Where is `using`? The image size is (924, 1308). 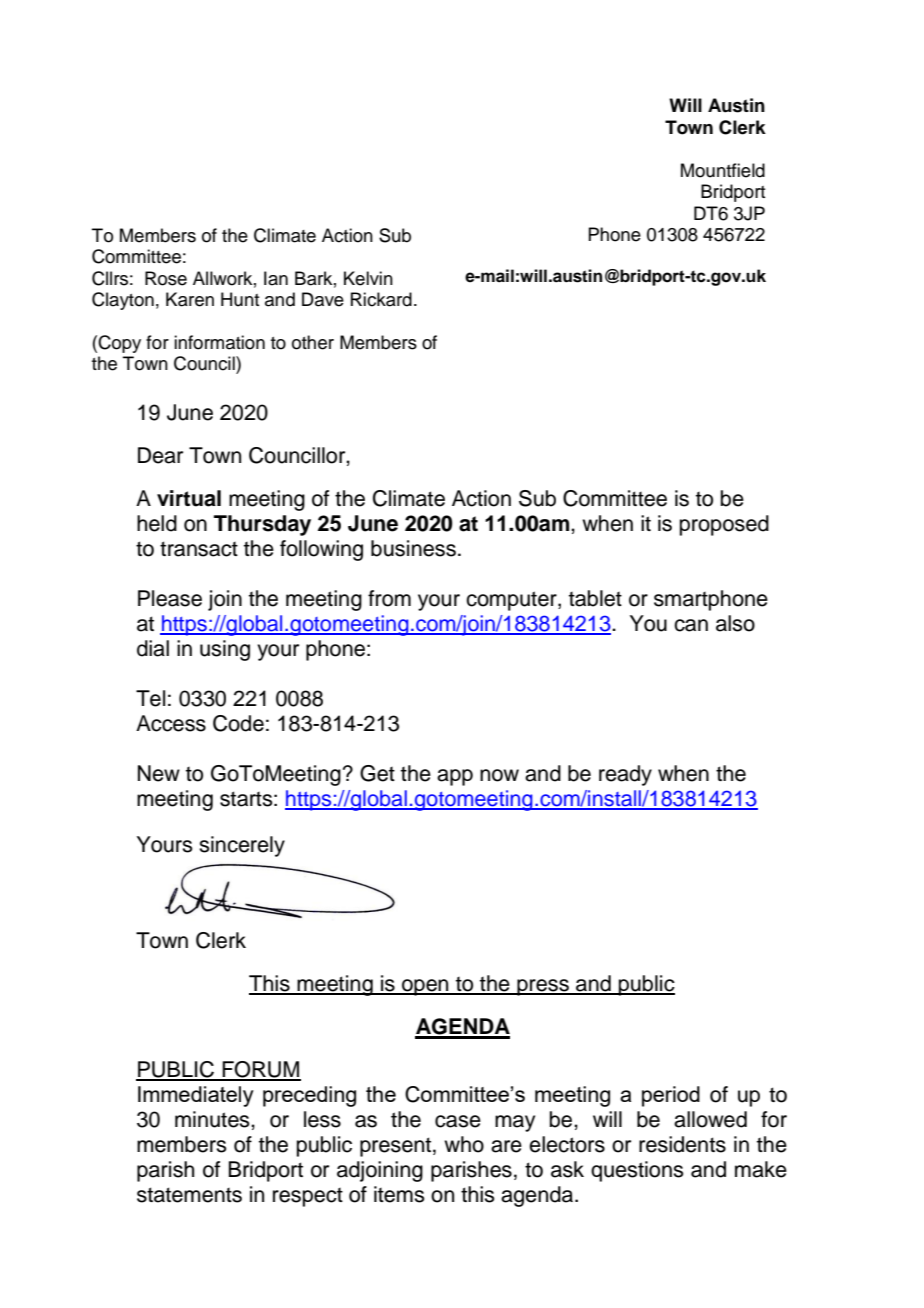
using is located at coordinates (225, 650).
